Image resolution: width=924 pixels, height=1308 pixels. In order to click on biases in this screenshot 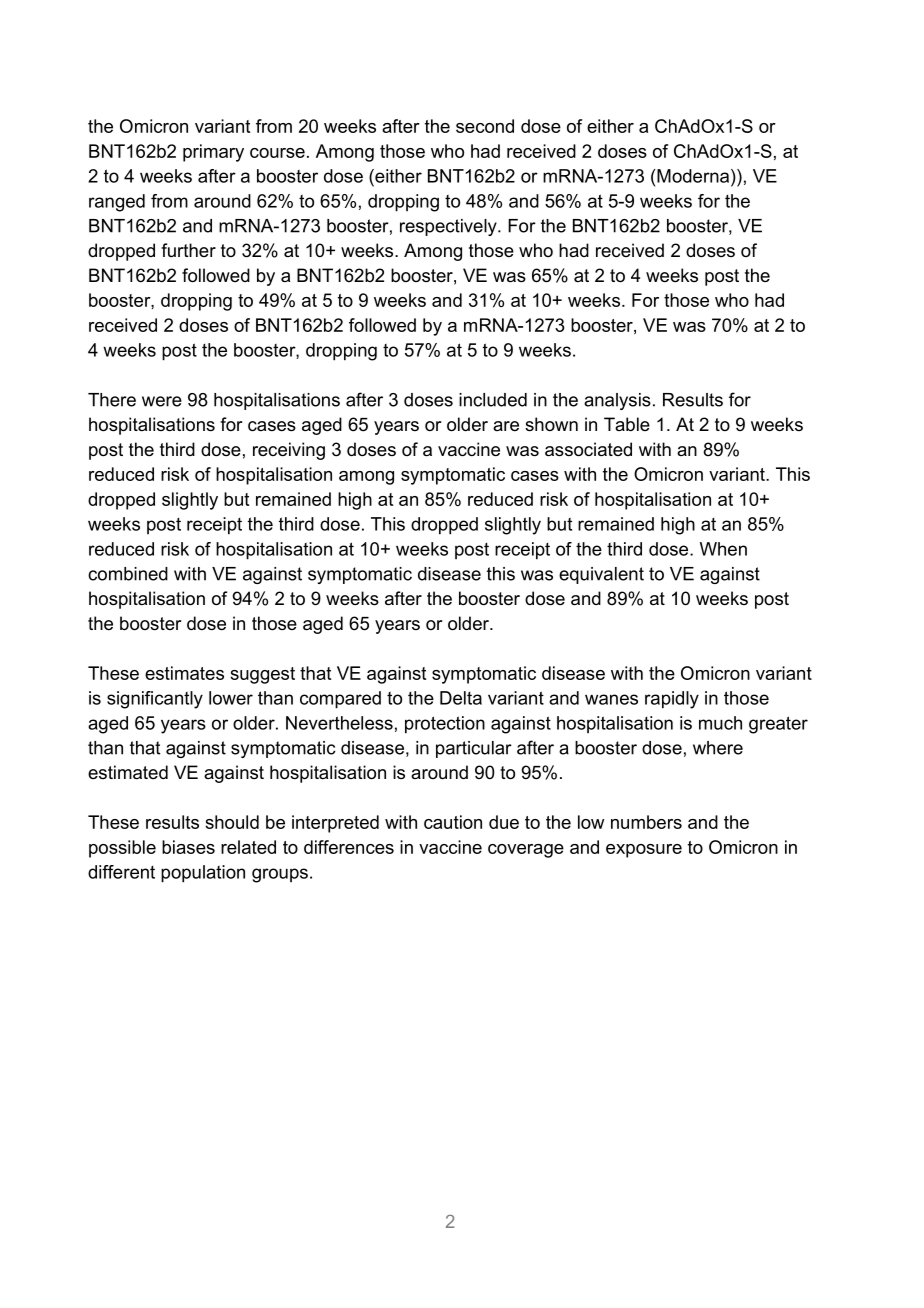, I will do `click(188, 847)`.
